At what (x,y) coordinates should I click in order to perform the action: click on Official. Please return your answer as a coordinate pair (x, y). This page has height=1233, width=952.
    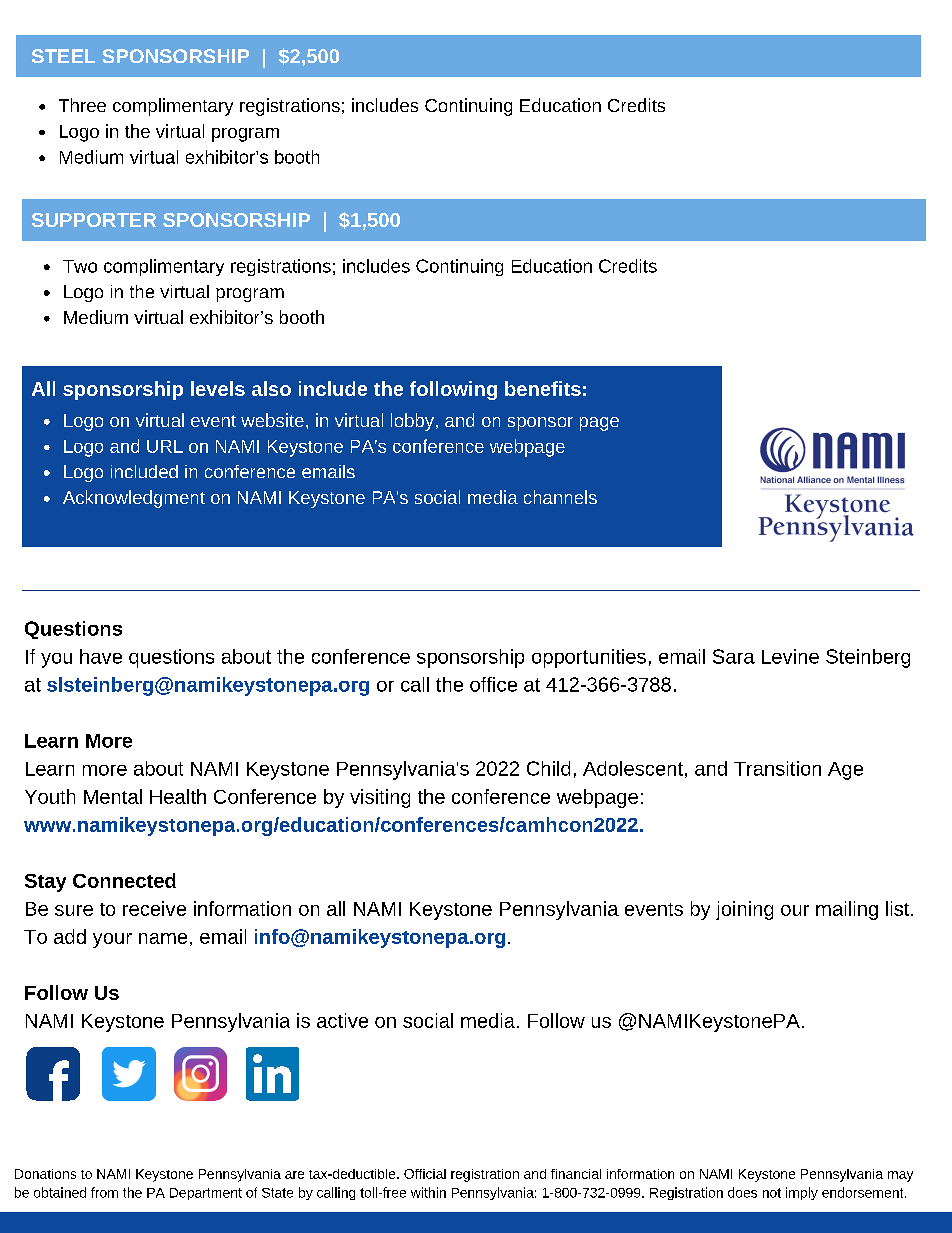
    Looking at the image, I should click on (425, 1174).
